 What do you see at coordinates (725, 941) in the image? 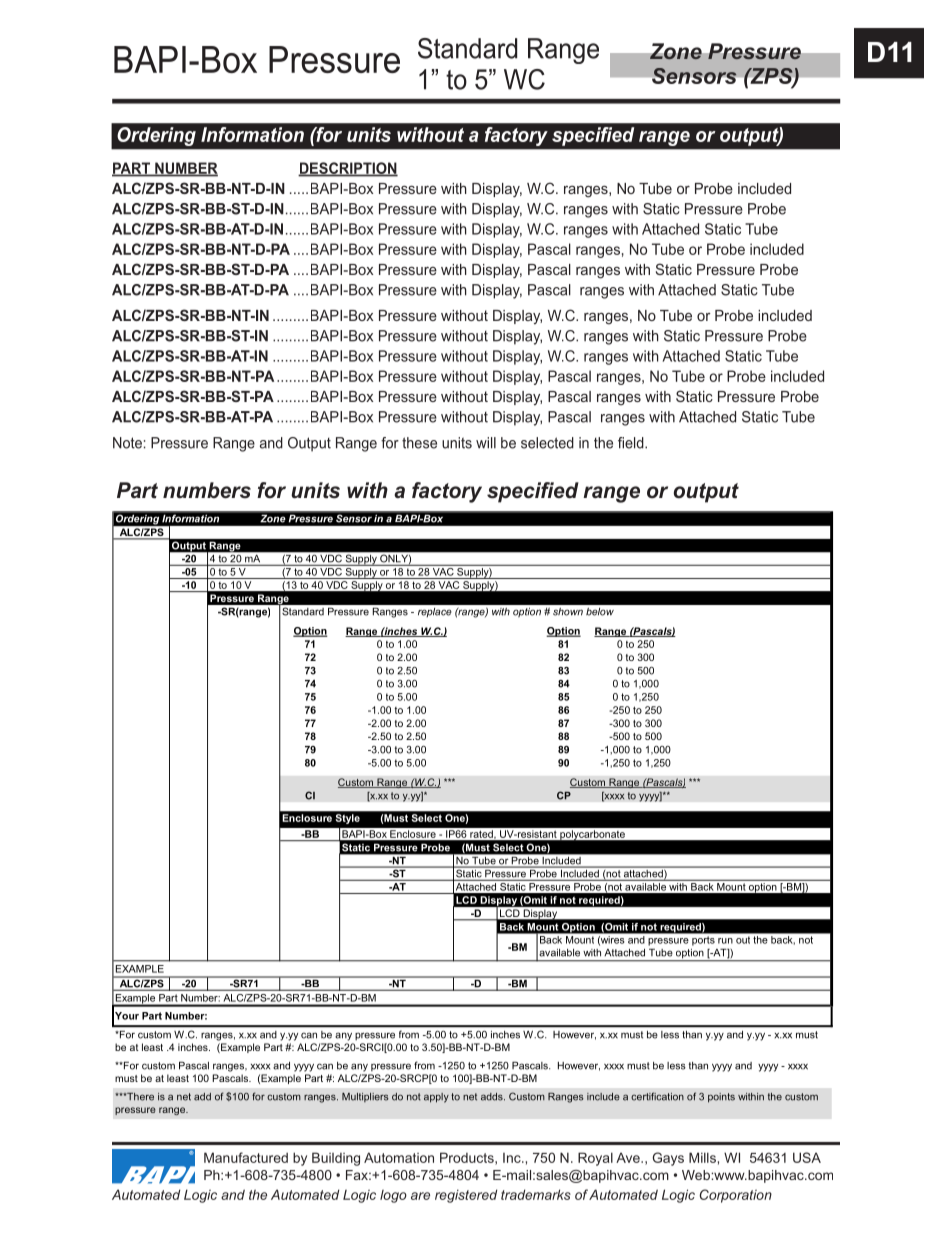
I see `run` at bounding box center [725, 941].
